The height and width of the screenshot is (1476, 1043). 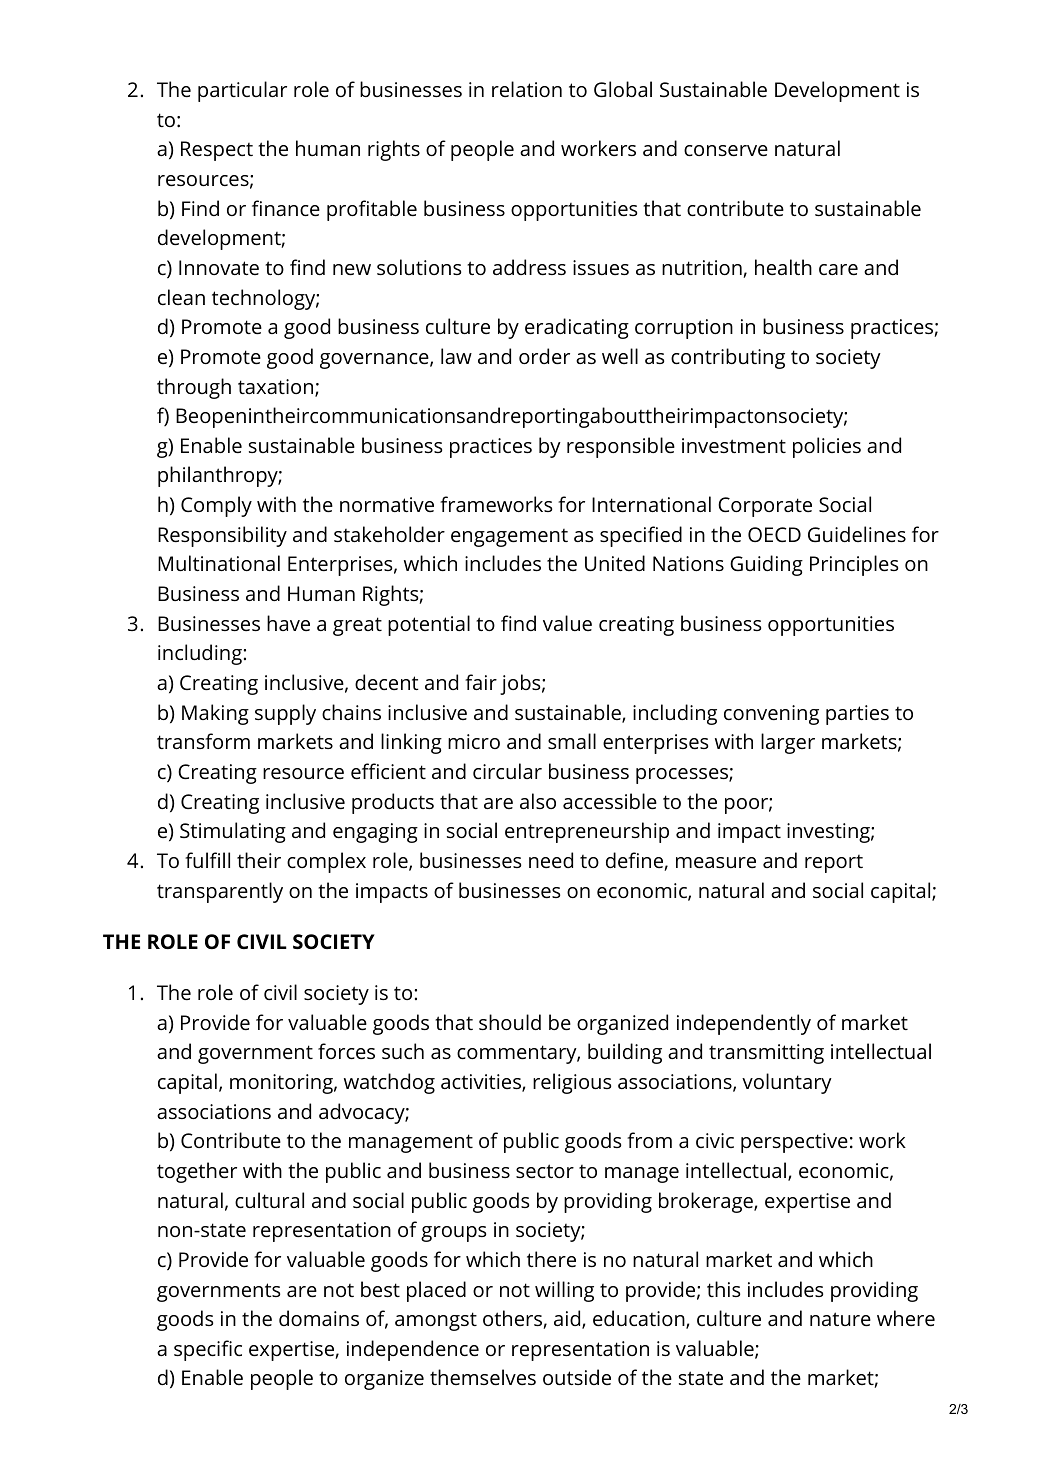 What do you see at coordinates (319, 1318) in the screenshot?
I see `domains` at bounding box center [319, 1318].
